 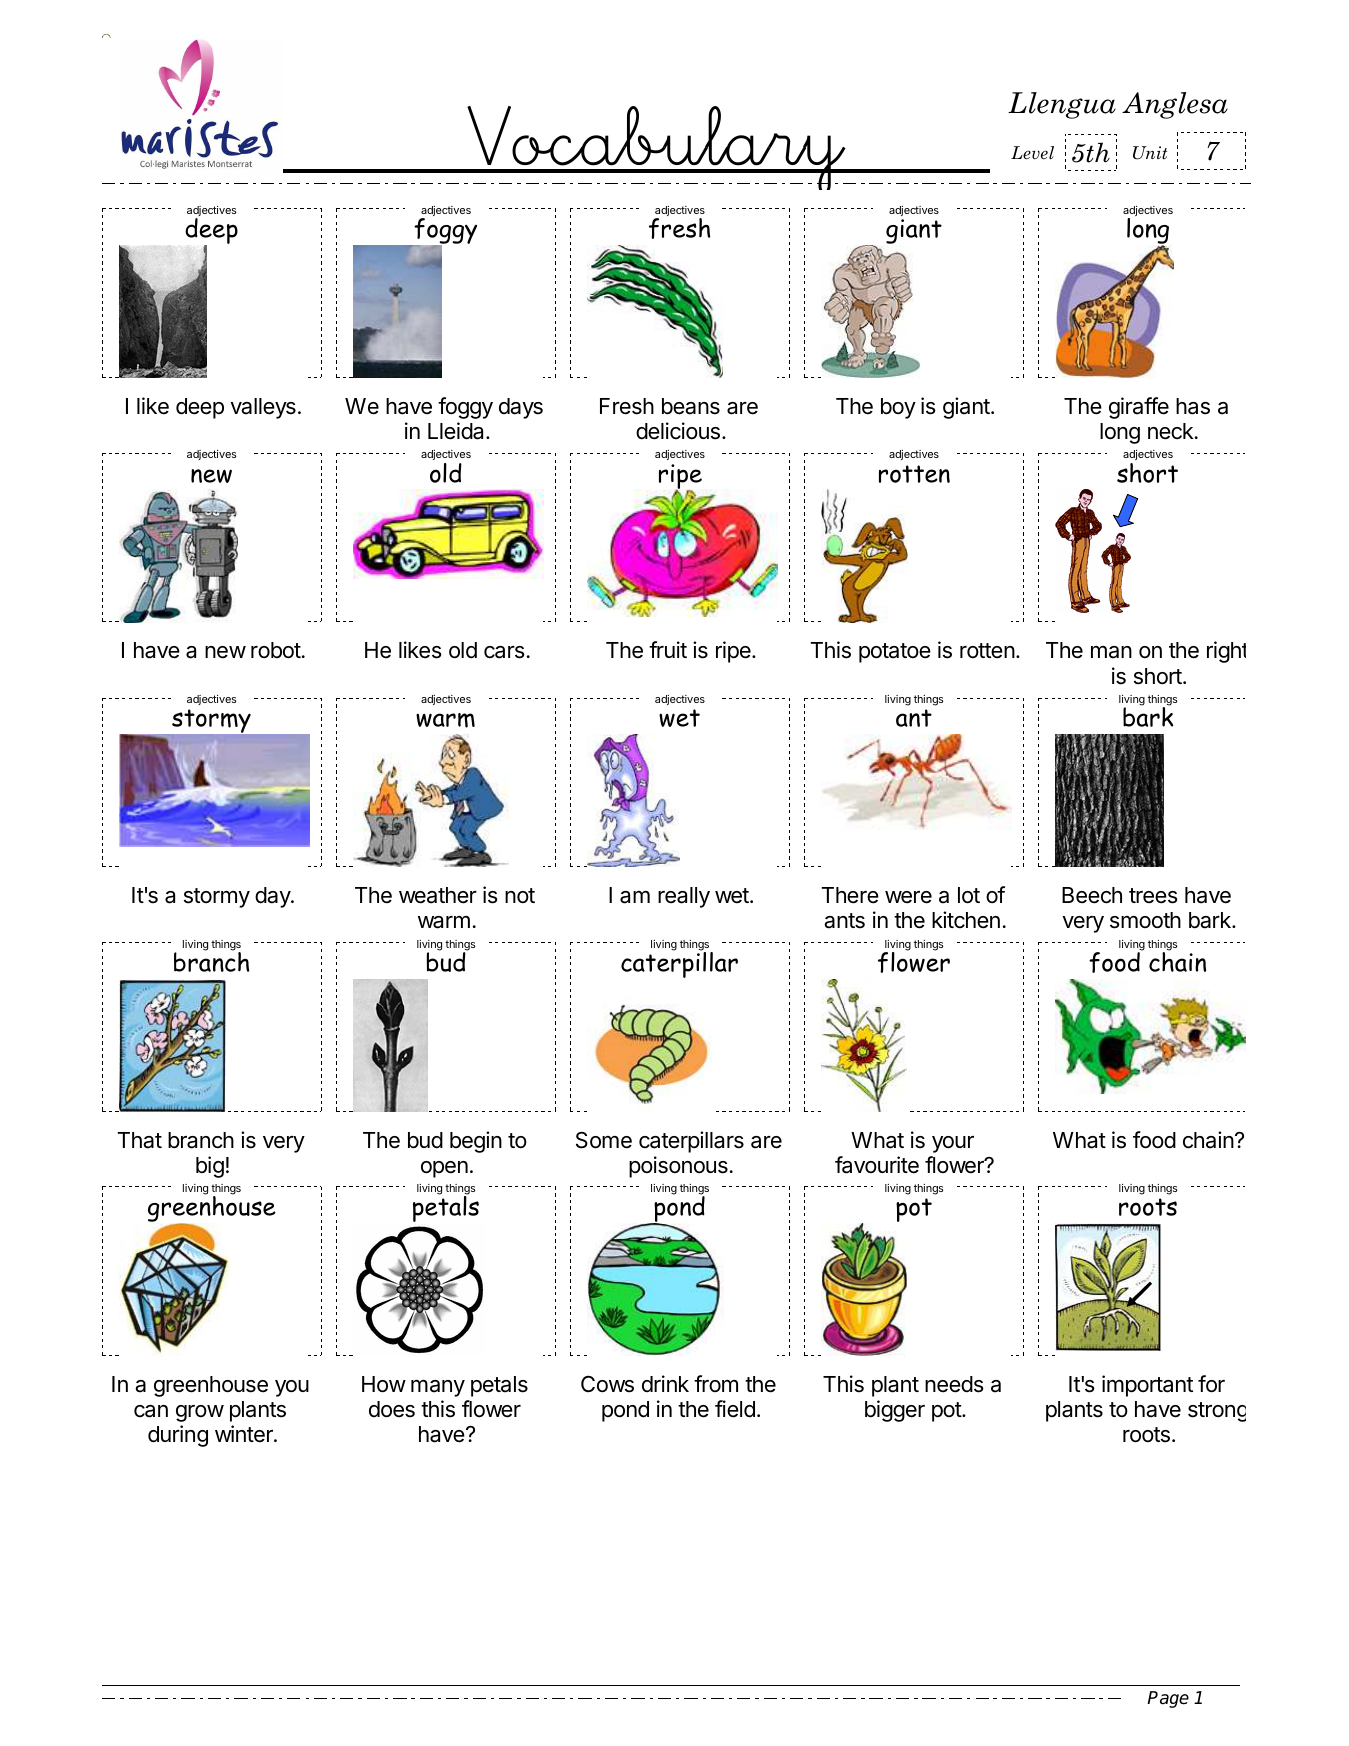 What do you see at coordinates (678, 1167) in the document?
I see `poisonous` at bounding box center [678, 1167].
